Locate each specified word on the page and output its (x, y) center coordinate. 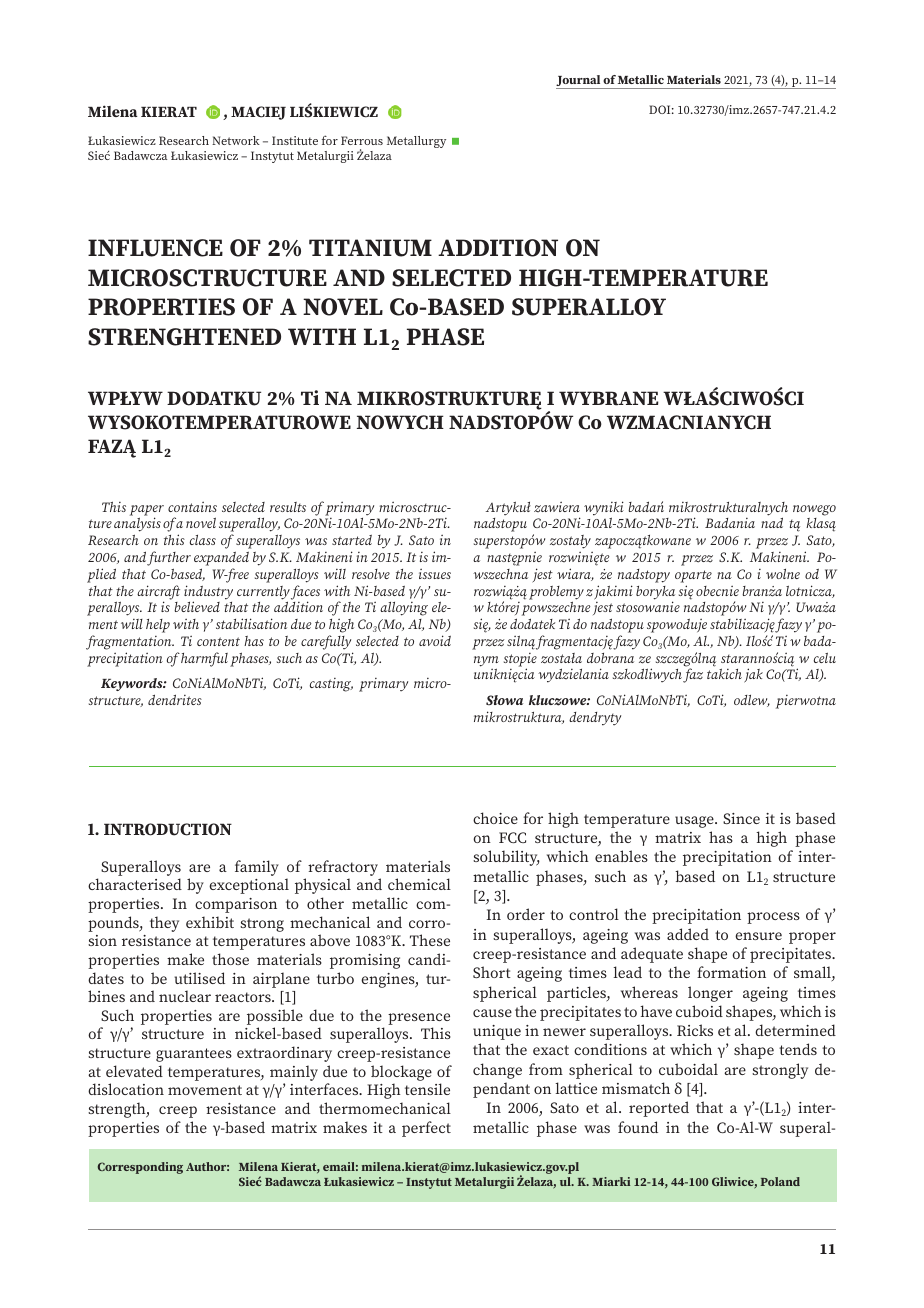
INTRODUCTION (168, 829)
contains (192, 507)
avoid (435, 640)
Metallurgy (416, 142)
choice (495, 818)
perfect (426, 1129)
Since (741, 818)
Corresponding (140, 1168)
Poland (780, 1181)
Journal (579, 82)
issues (435, 574)
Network (236, 140)
